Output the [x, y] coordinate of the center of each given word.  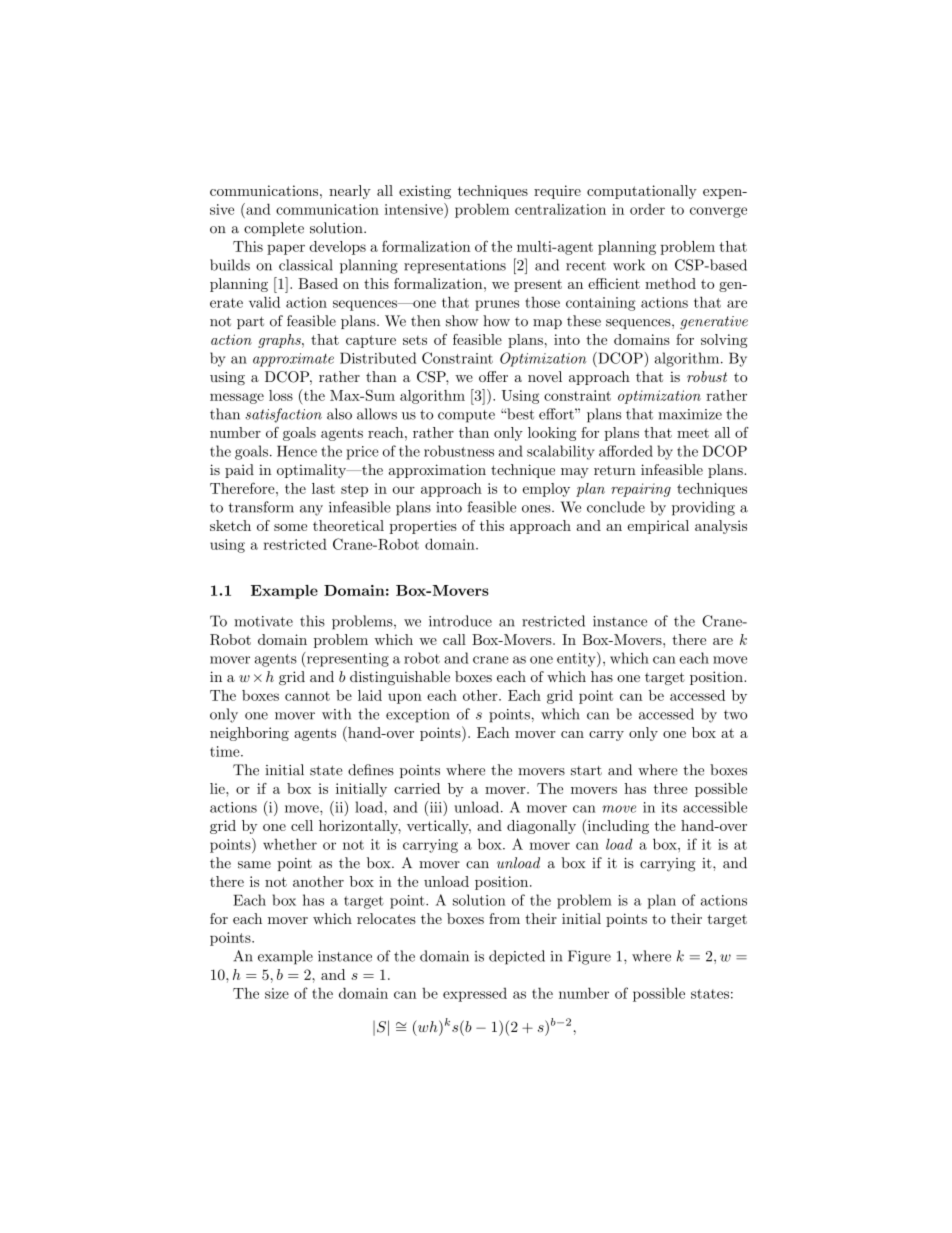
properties [423, 527]
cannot [307, 696]
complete [274, 229]
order [647, 209]
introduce [460, 621]
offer [493, 376]
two [735, 715]
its [669, 807]
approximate [293, 360]
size [277, 993]
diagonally [541, 827]
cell [302, 825]
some [290, 527]
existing [425, 192]
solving [724, 341]
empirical [658, 527]
